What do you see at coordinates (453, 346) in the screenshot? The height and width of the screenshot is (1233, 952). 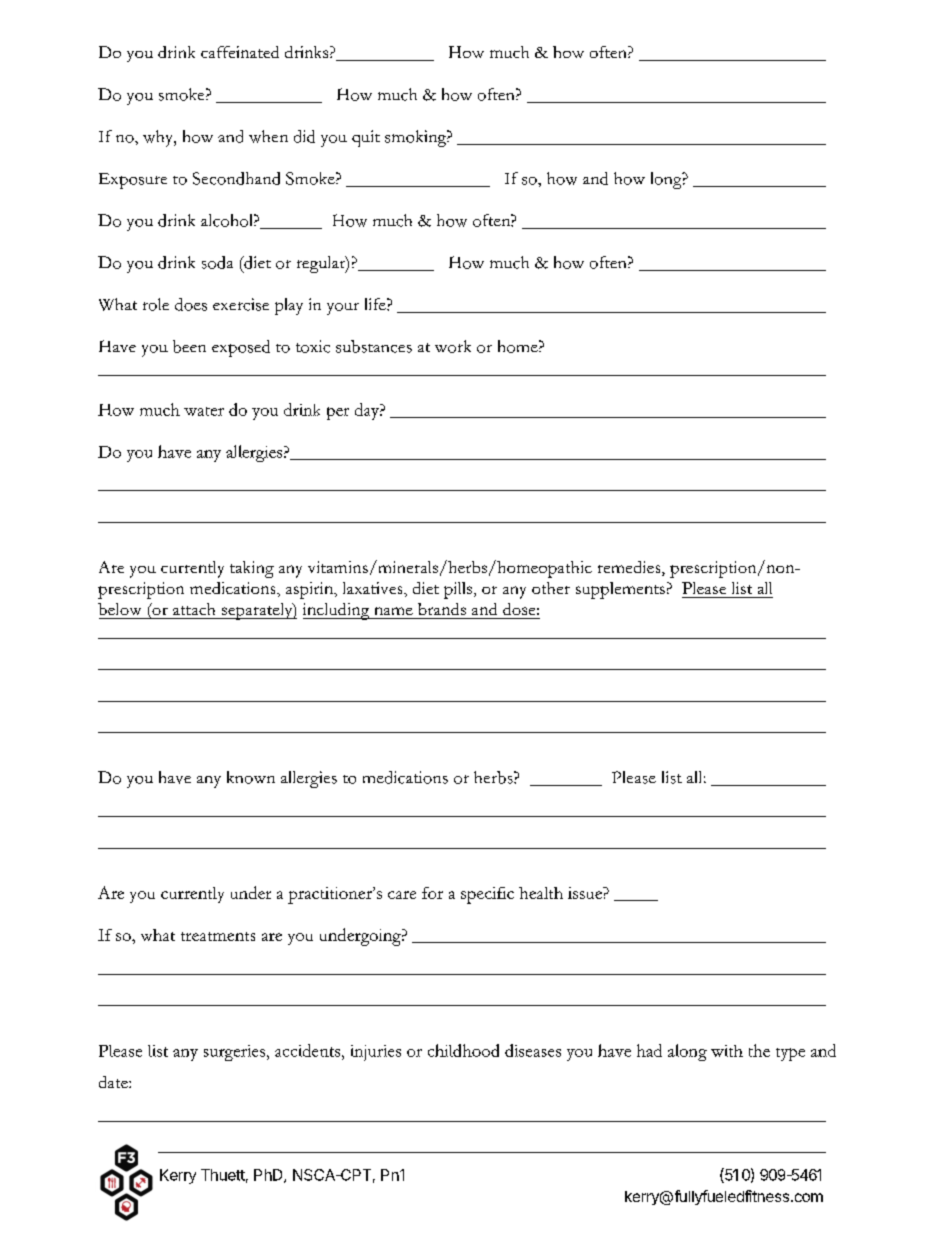 I see `work` at bounding box center [453, 346].
